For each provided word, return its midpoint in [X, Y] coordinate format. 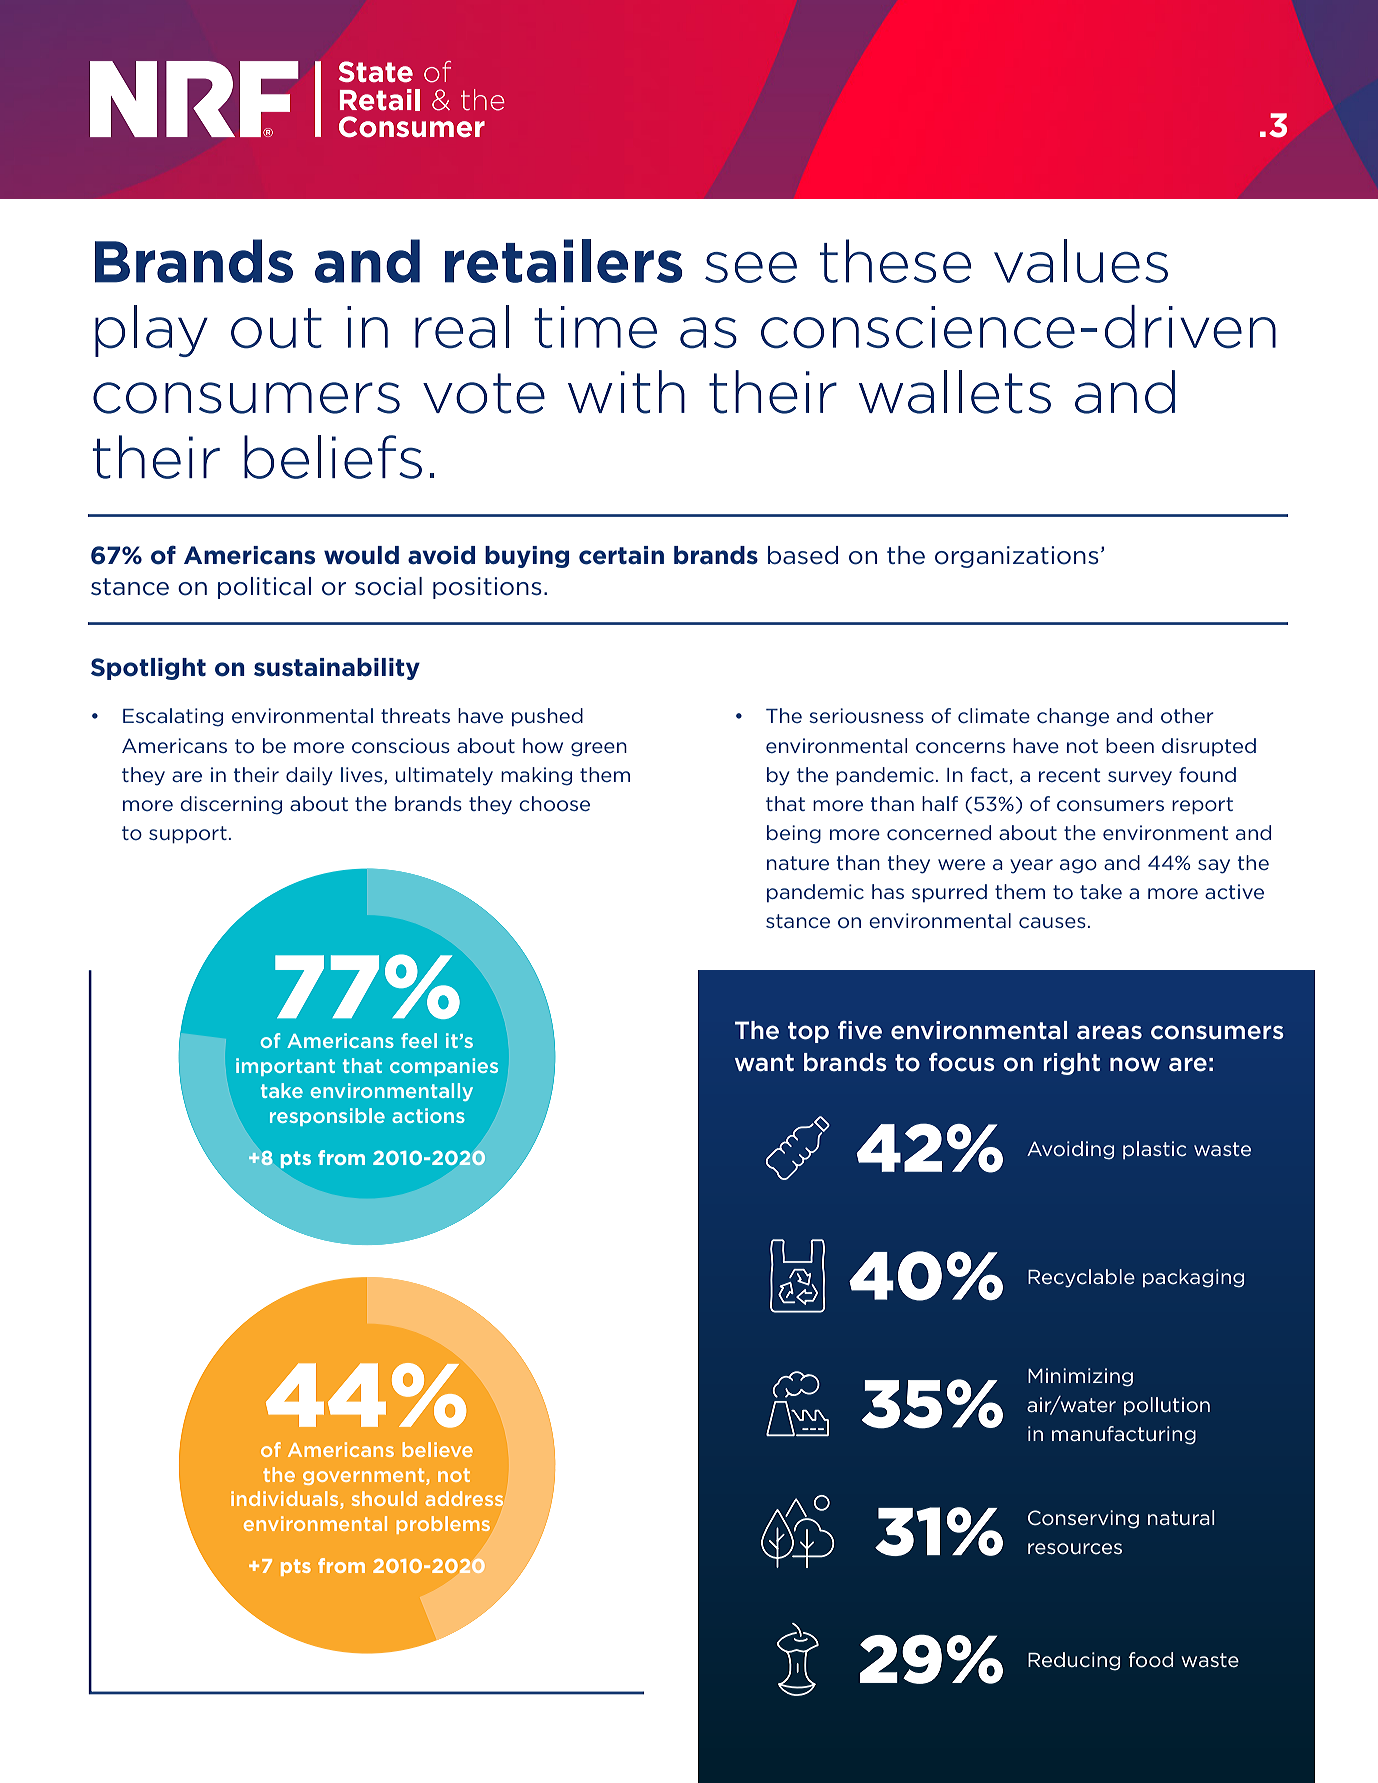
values [1081, 261]
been [1130, 745]
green [599, 749]
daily [309, 776]
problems [443, 1525]
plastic [1154, 1150]
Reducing [1074, 1661]
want [764, 1063]
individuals [286, 1500]
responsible [327, 1117]
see [751, 267]
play [151, 331]
